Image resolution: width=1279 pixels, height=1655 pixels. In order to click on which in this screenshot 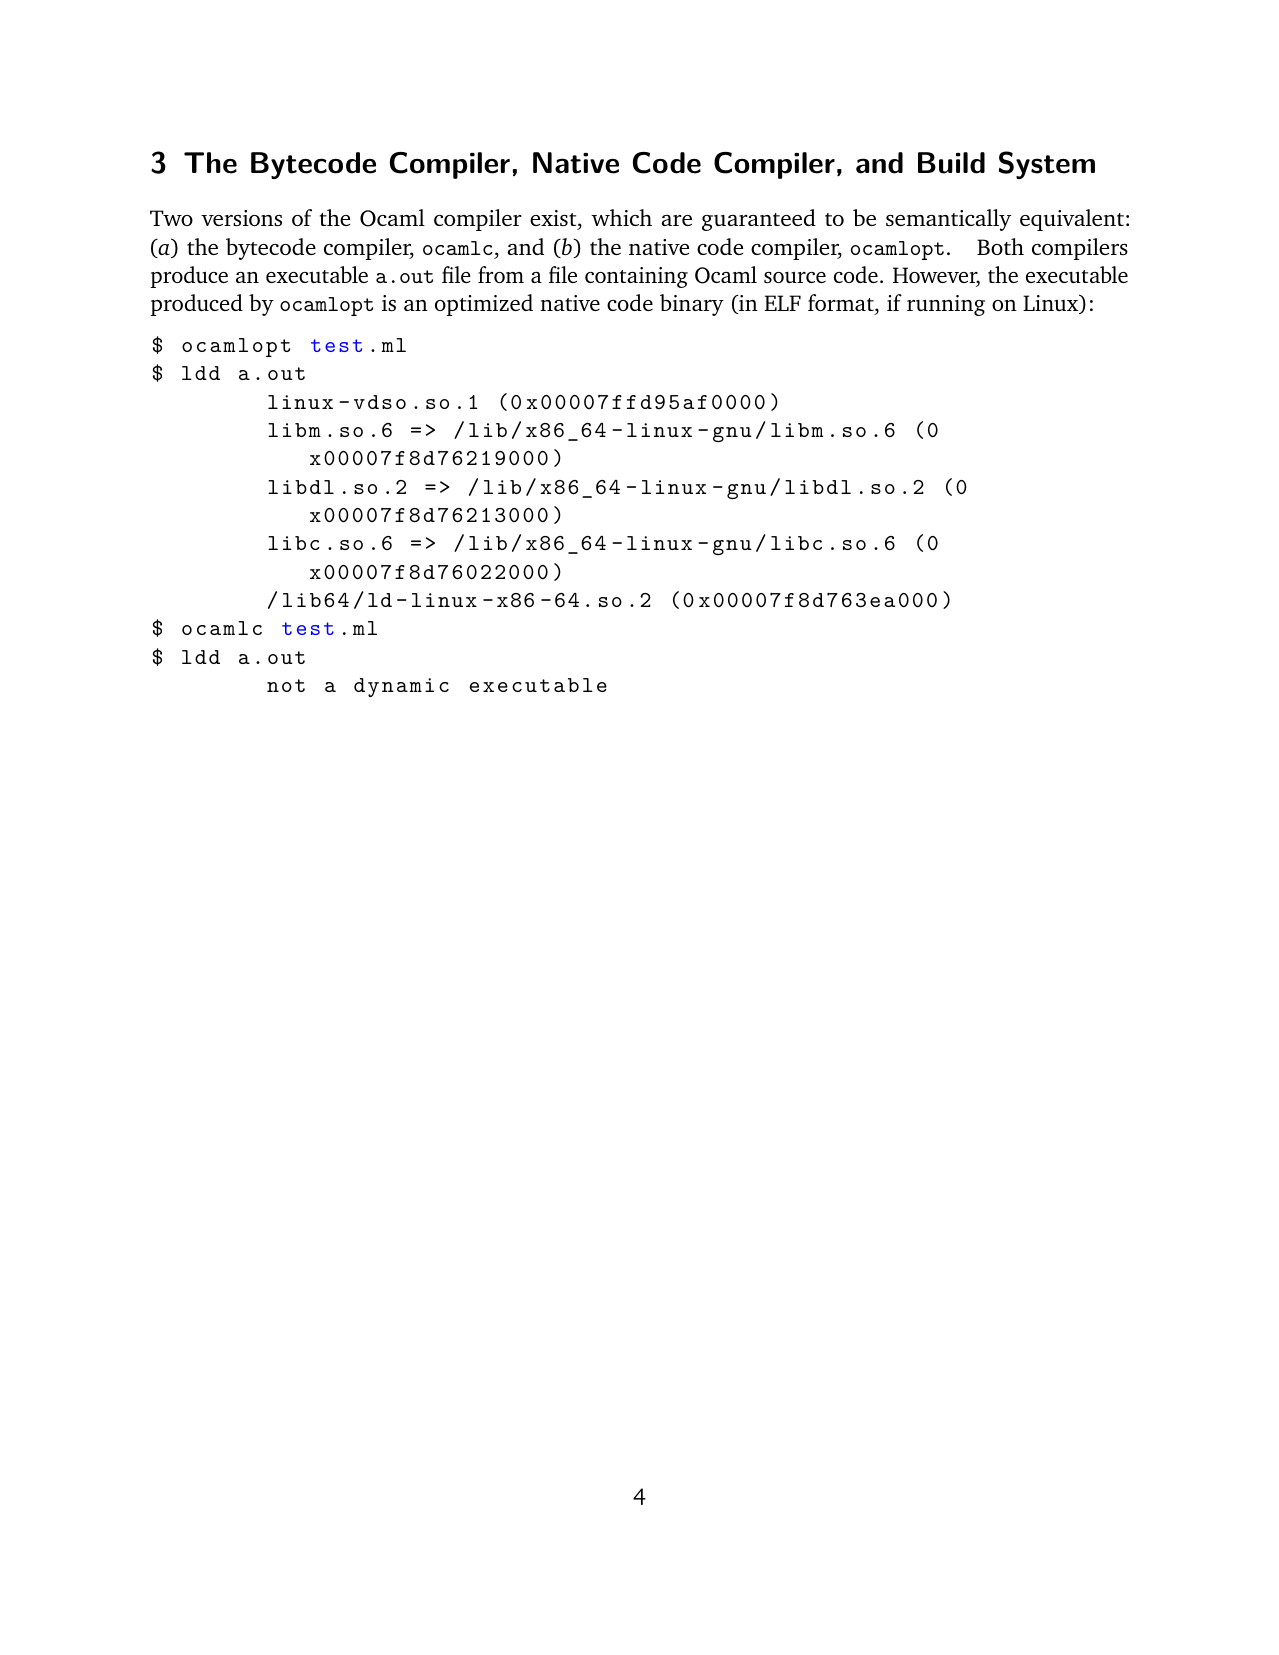, I will do `click(621, 217)`.
